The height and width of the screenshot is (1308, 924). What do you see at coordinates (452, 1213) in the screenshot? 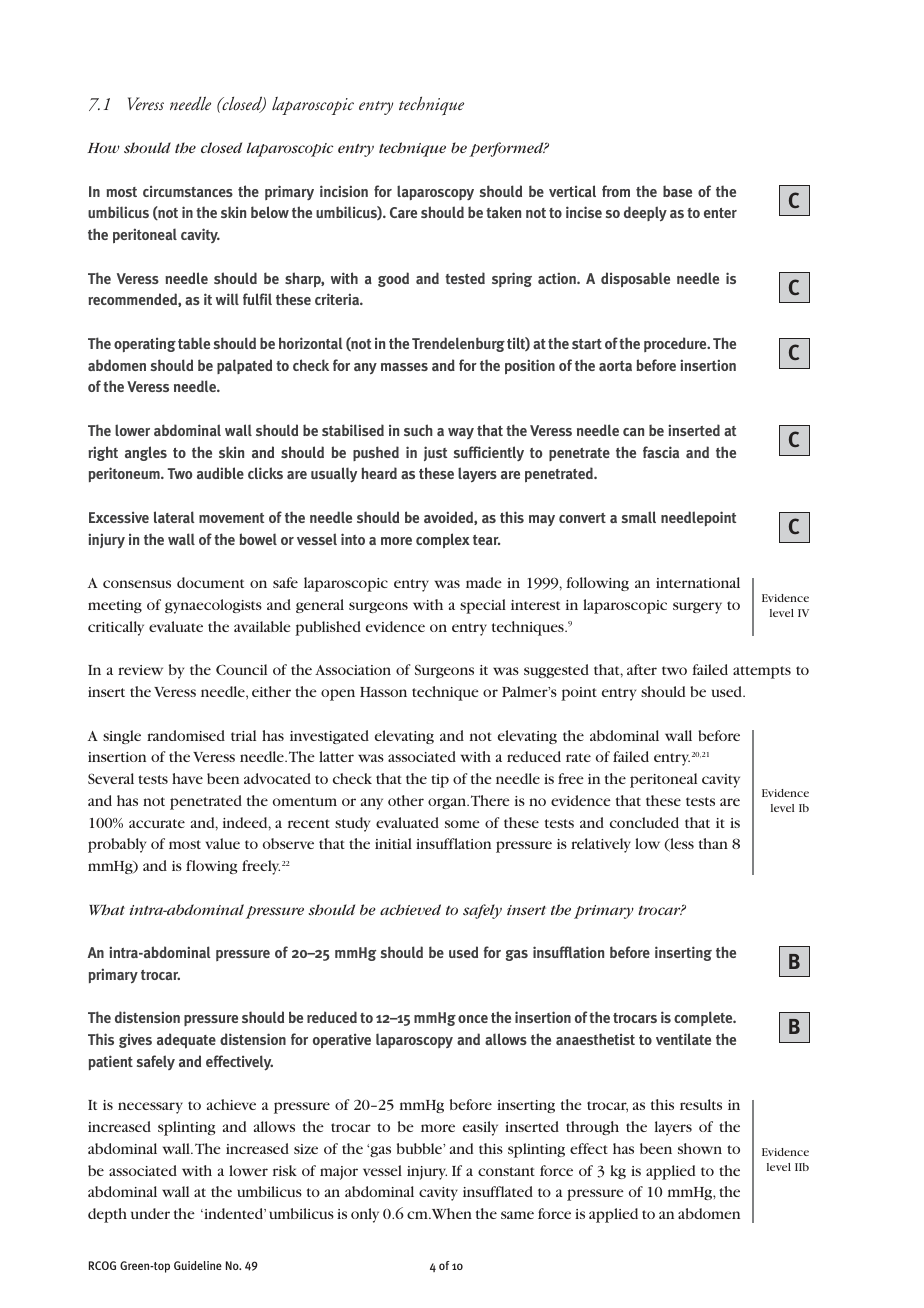
I see `When` at bounding box center [452, 1213].
